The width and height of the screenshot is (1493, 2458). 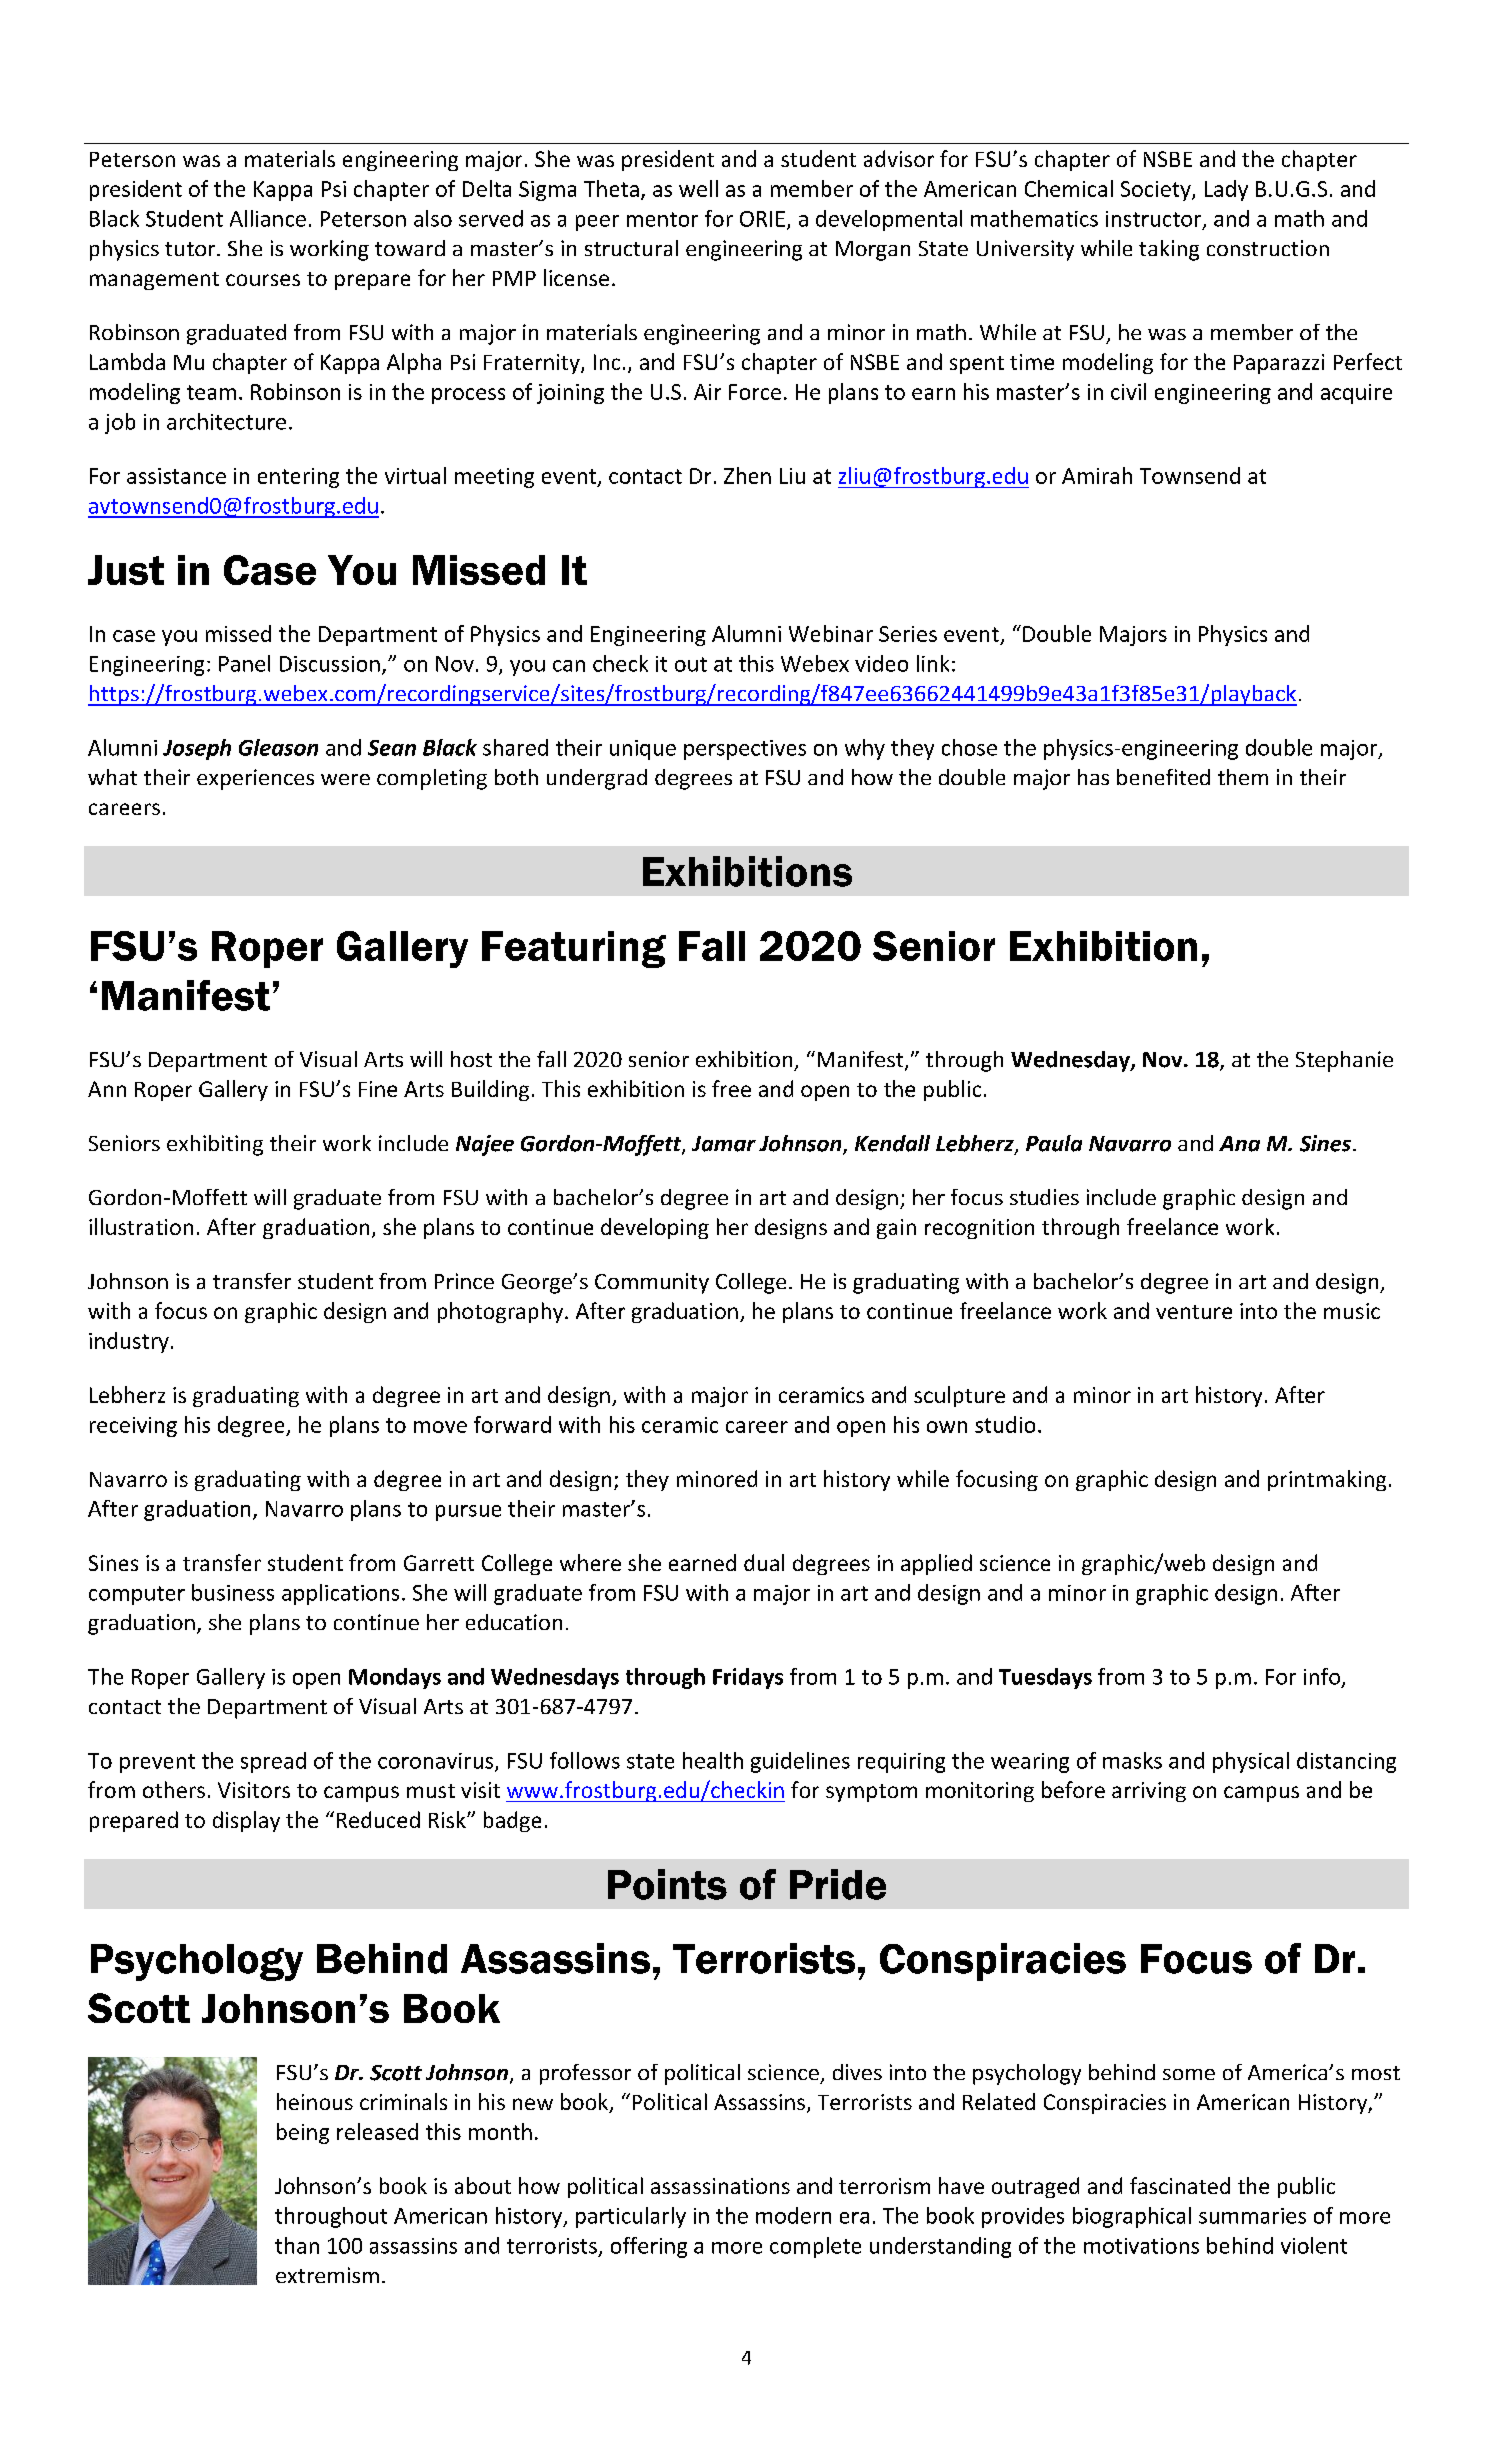 What do you see at coordinates (1194, 1312) in the screenshot?
I see `venture` at bounding box center [1194, 1312].
